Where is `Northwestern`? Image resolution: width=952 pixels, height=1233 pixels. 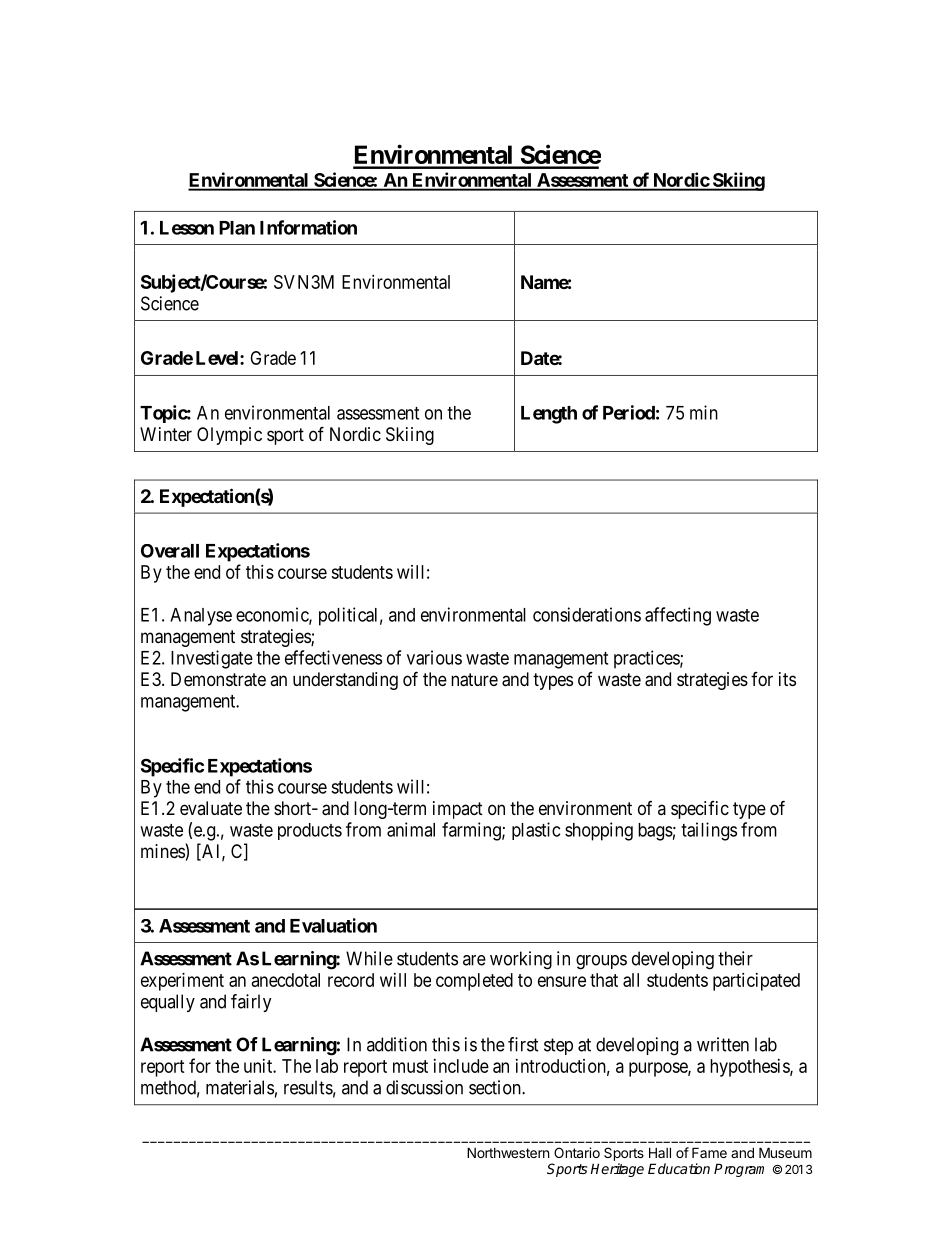 Northwestern is located at coordinates (508, 1152).
